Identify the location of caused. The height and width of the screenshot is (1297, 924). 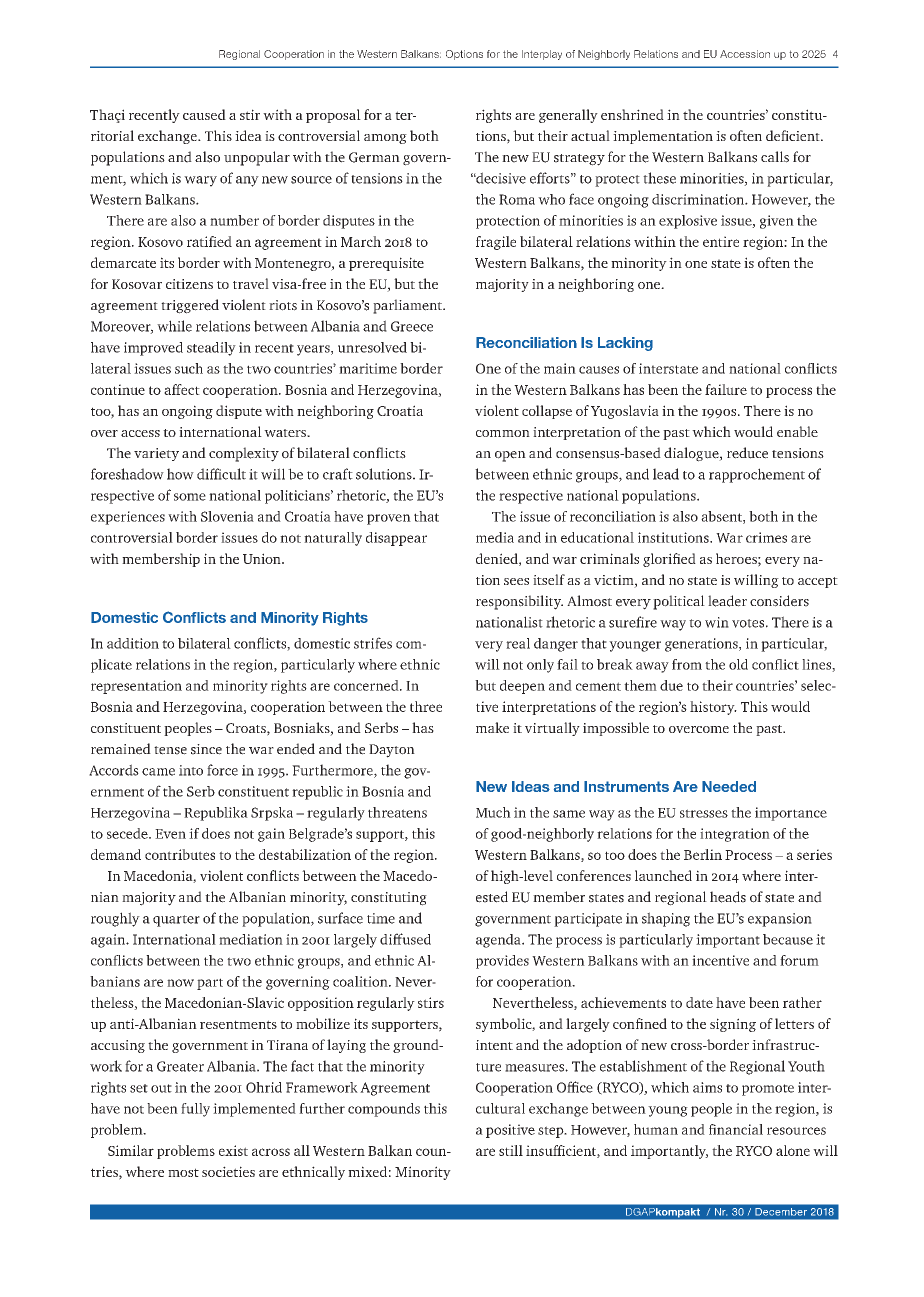
(204, 114).
